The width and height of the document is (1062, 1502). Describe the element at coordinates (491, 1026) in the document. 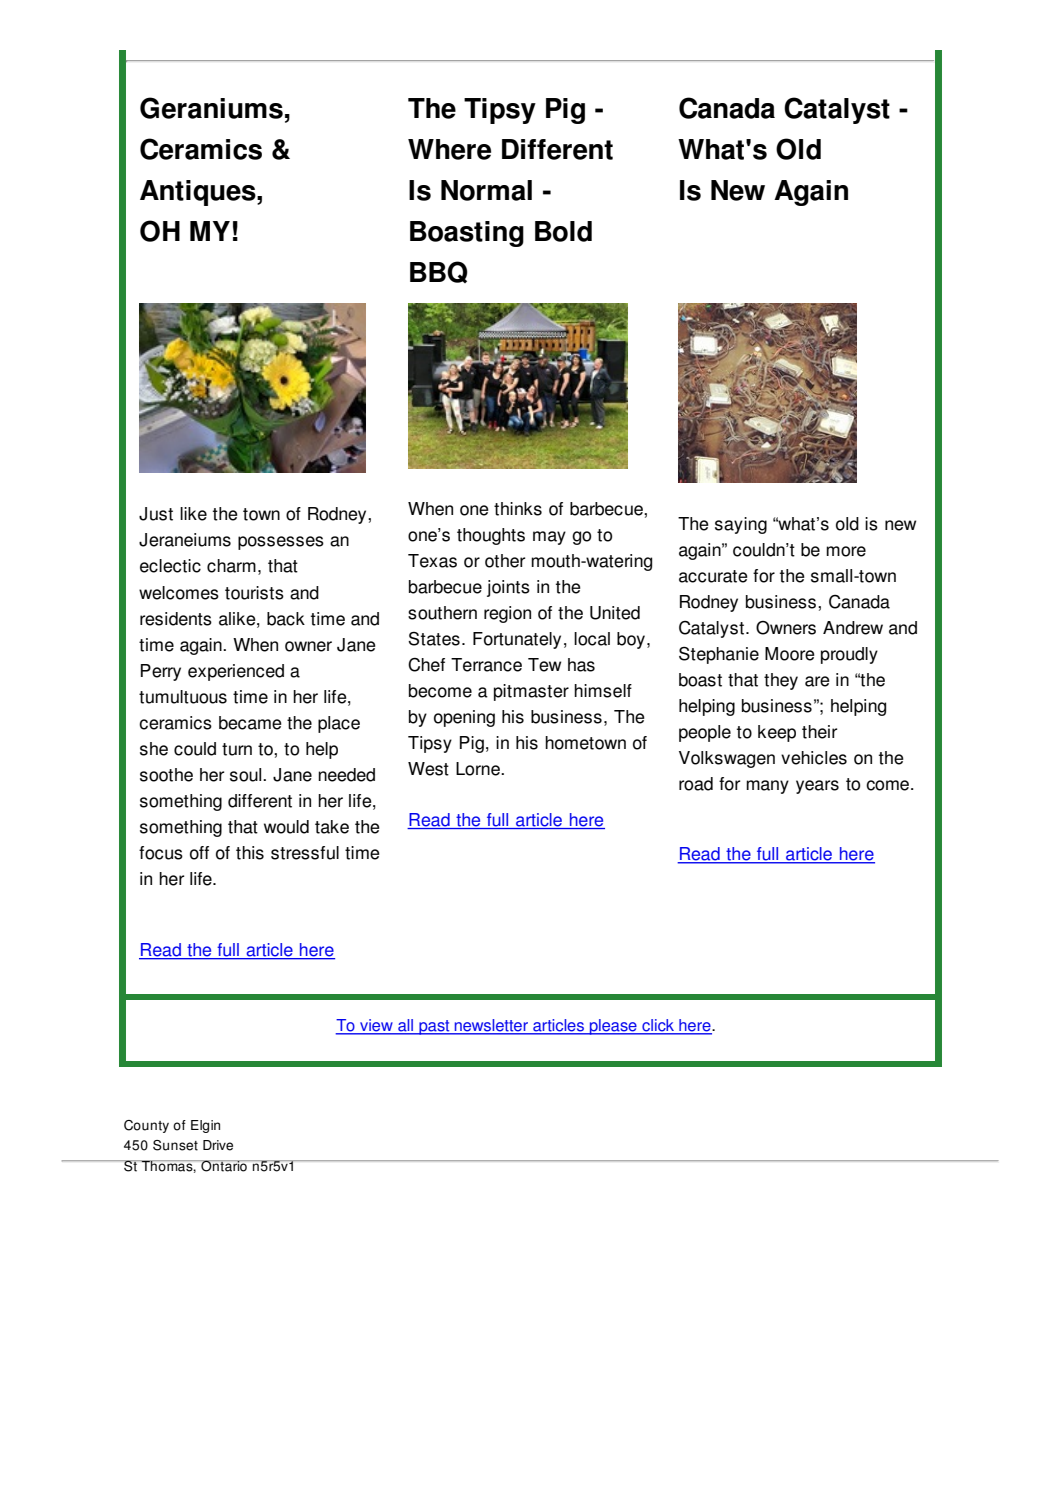

I see `newsletter` at that location.
